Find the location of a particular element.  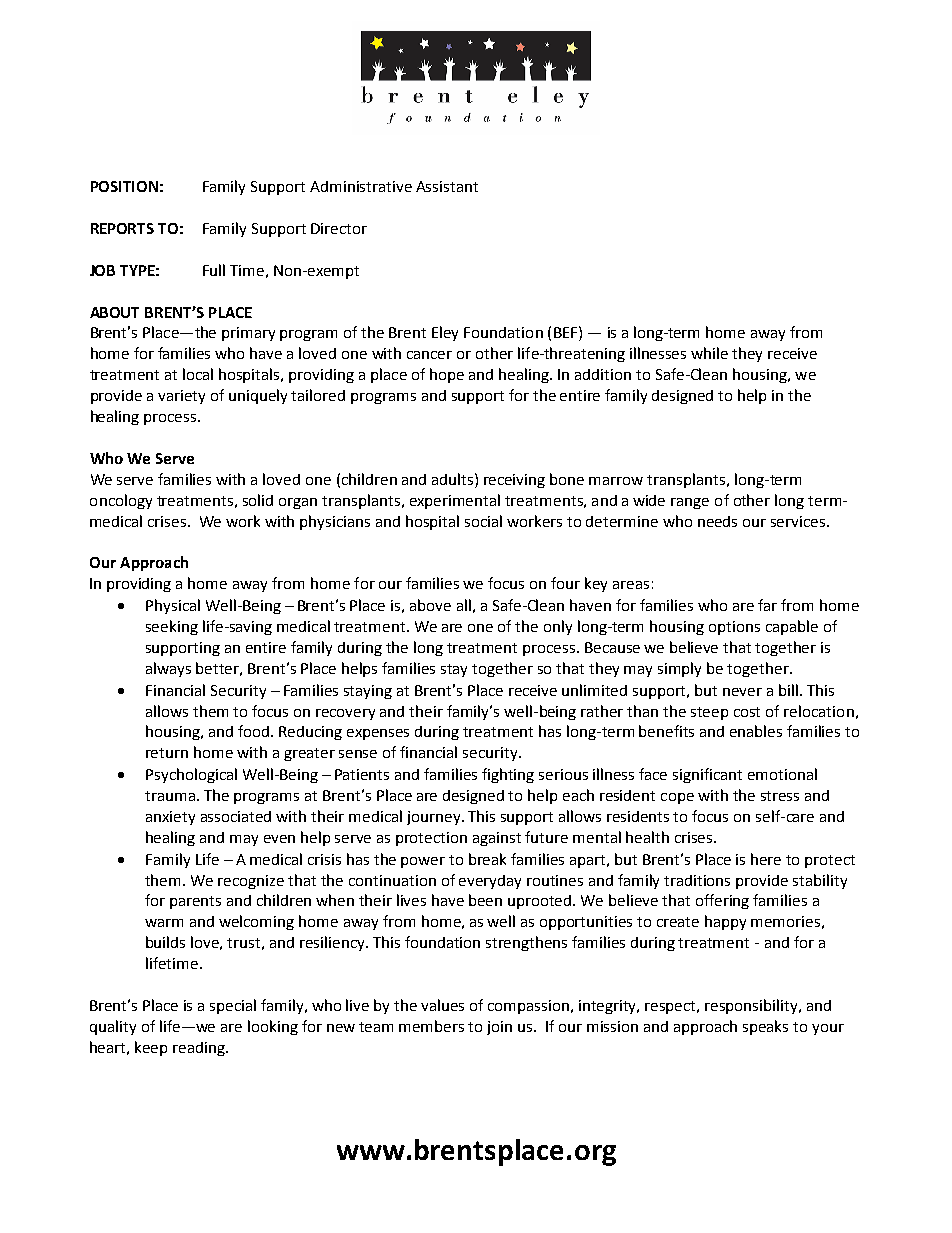

range is located at coordinates (690, 503).
